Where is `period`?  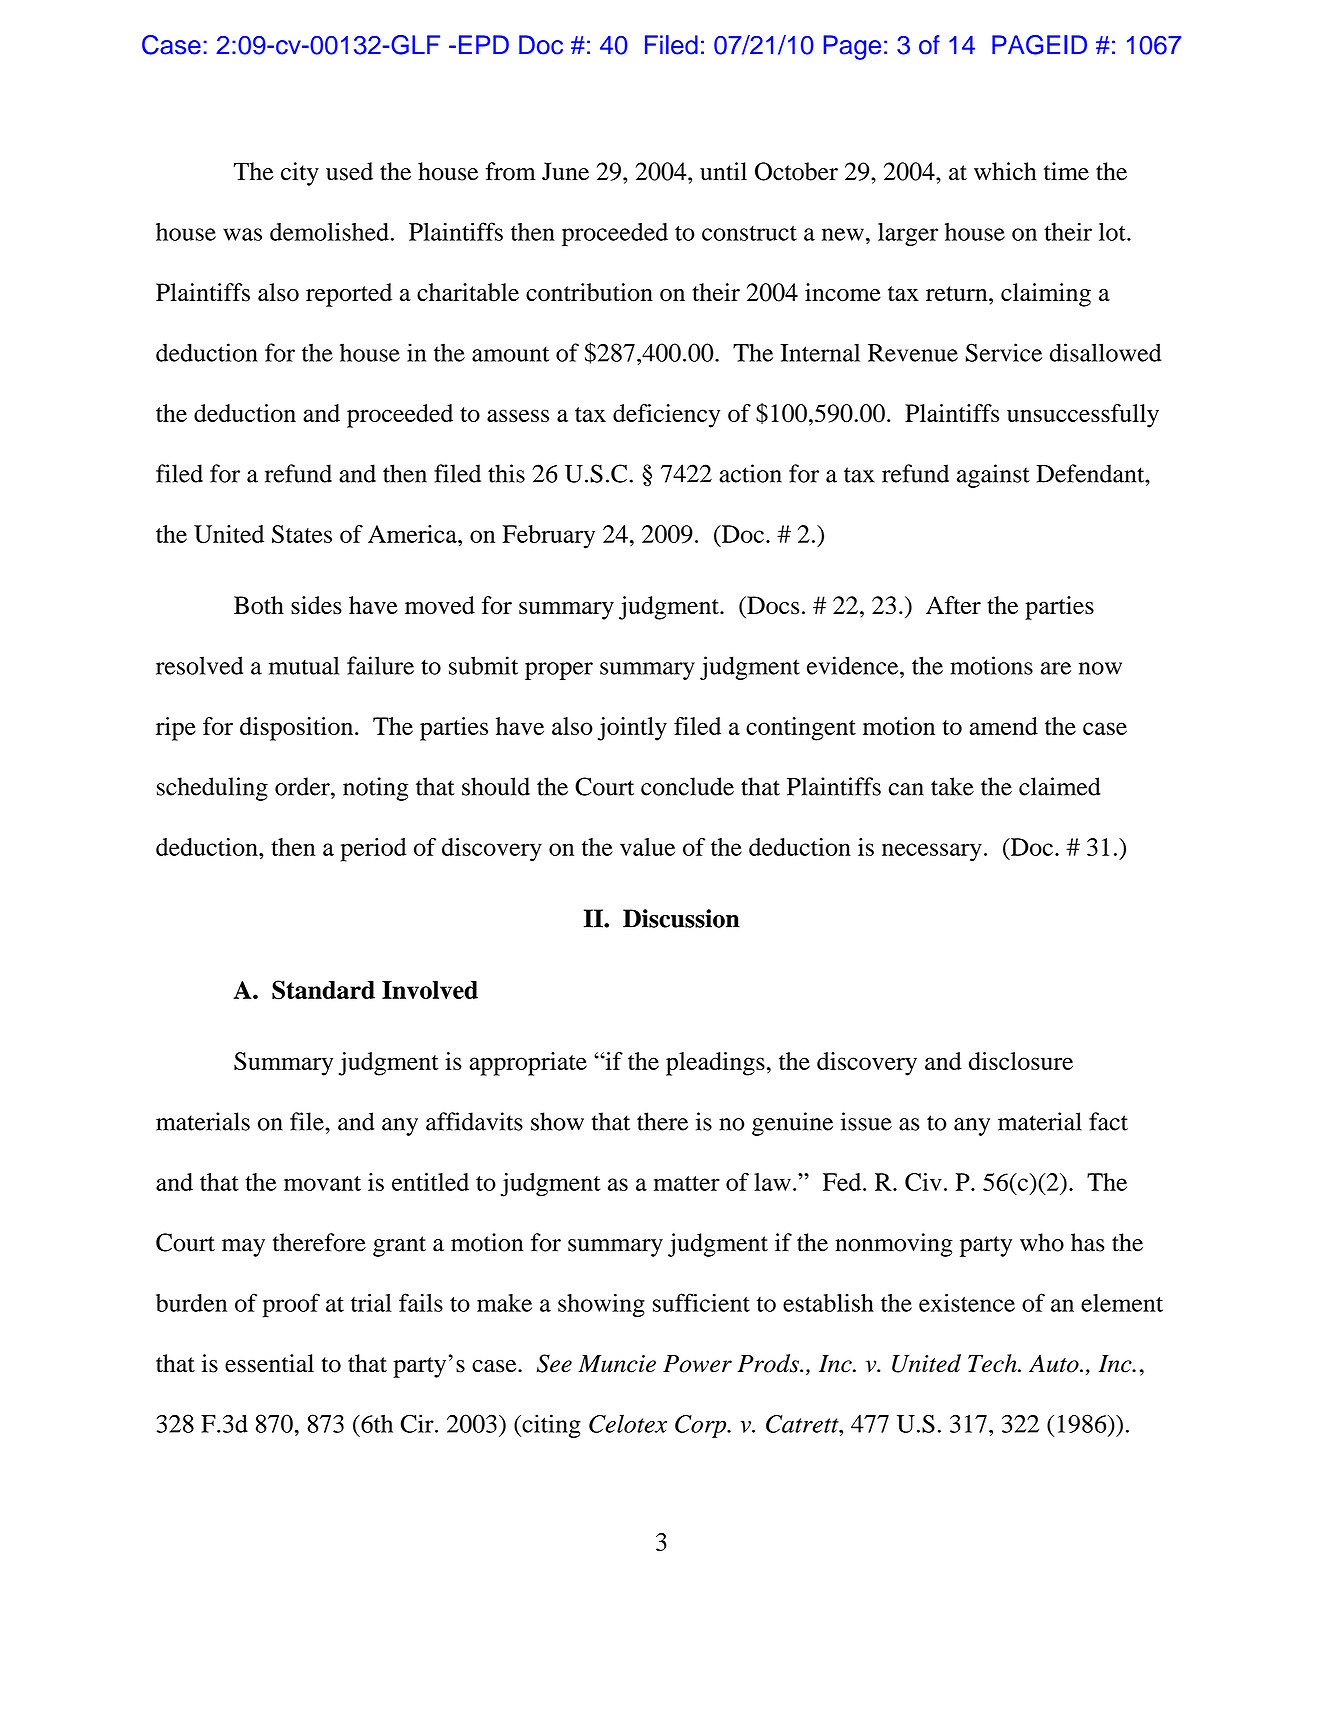
period is located at coordinates (374, 850).
